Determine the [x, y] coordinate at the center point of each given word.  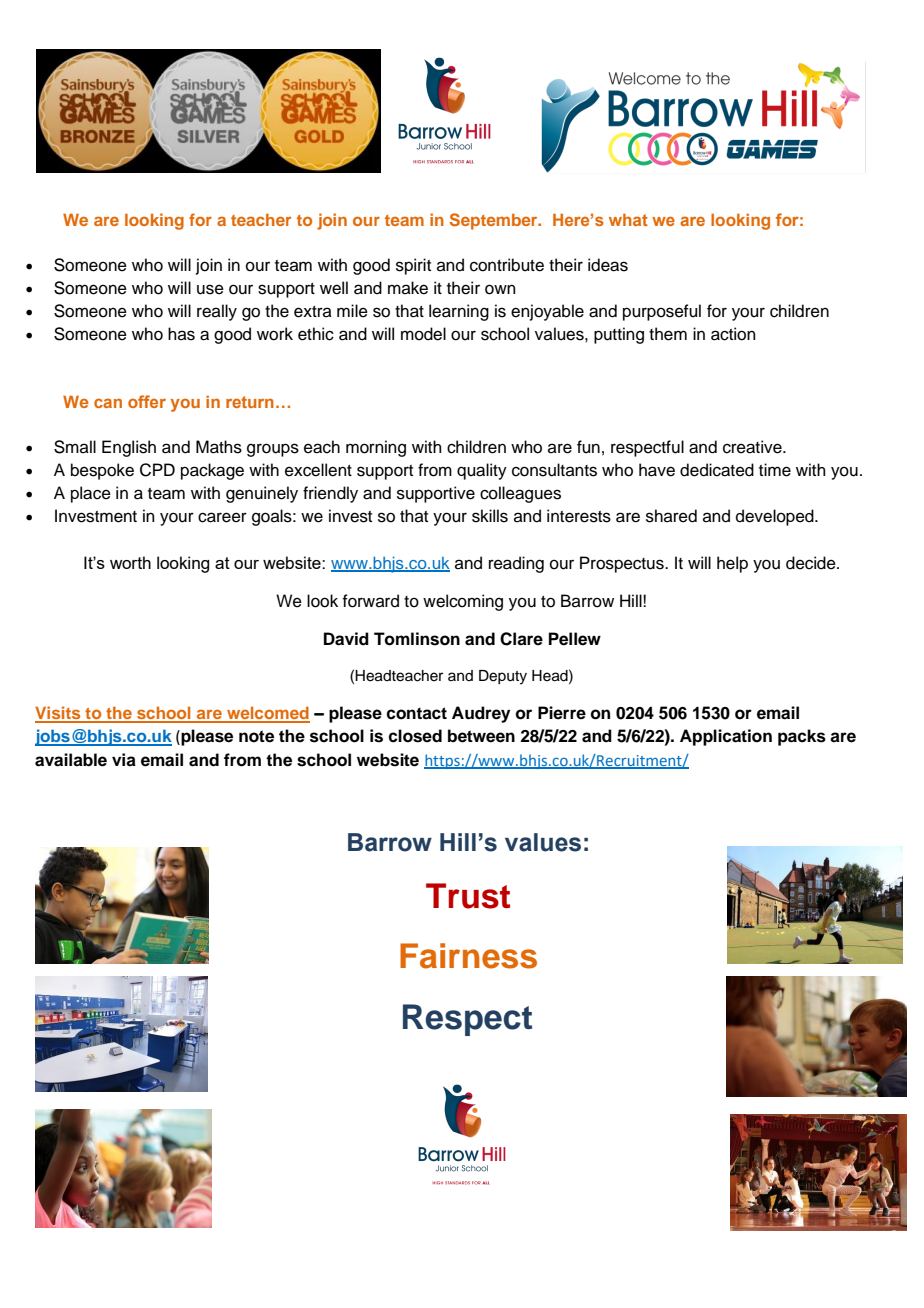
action [733, 334]
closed [415, 736]
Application [726, 737]
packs [802, 737]
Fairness [468, 956]
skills [490, 516]
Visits [59, 714]
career [222, 517]
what [628, 219]
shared [671, 516]
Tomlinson [417, 639]
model [423, 334]
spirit [413, 266]
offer [147, 401]
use [210, 289]
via [124, 760]
